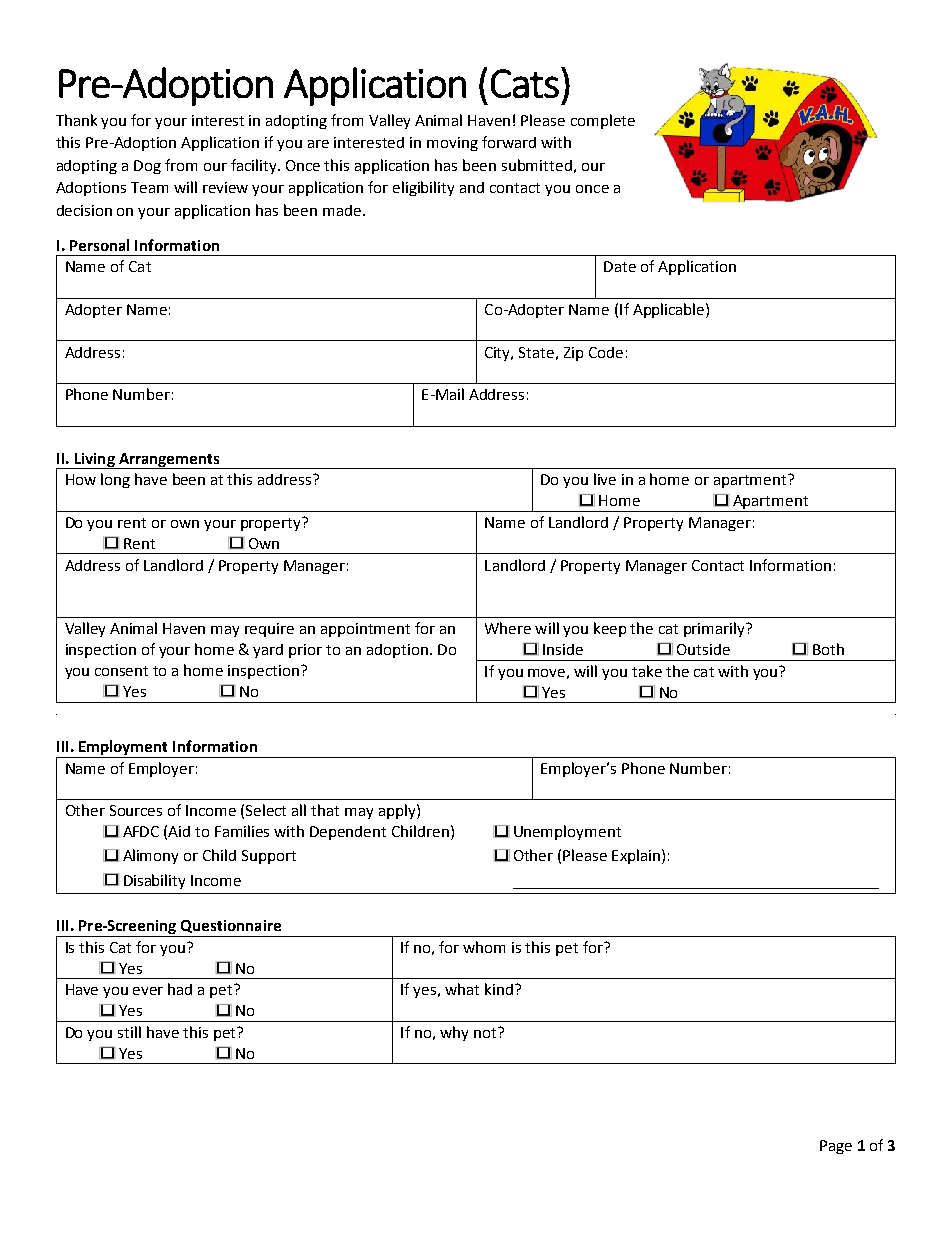 The width and height of the screenshot is (952, 1233). Describe the element at coordinates (147, 167) in the screenshot. I see `Dog` at that location.
